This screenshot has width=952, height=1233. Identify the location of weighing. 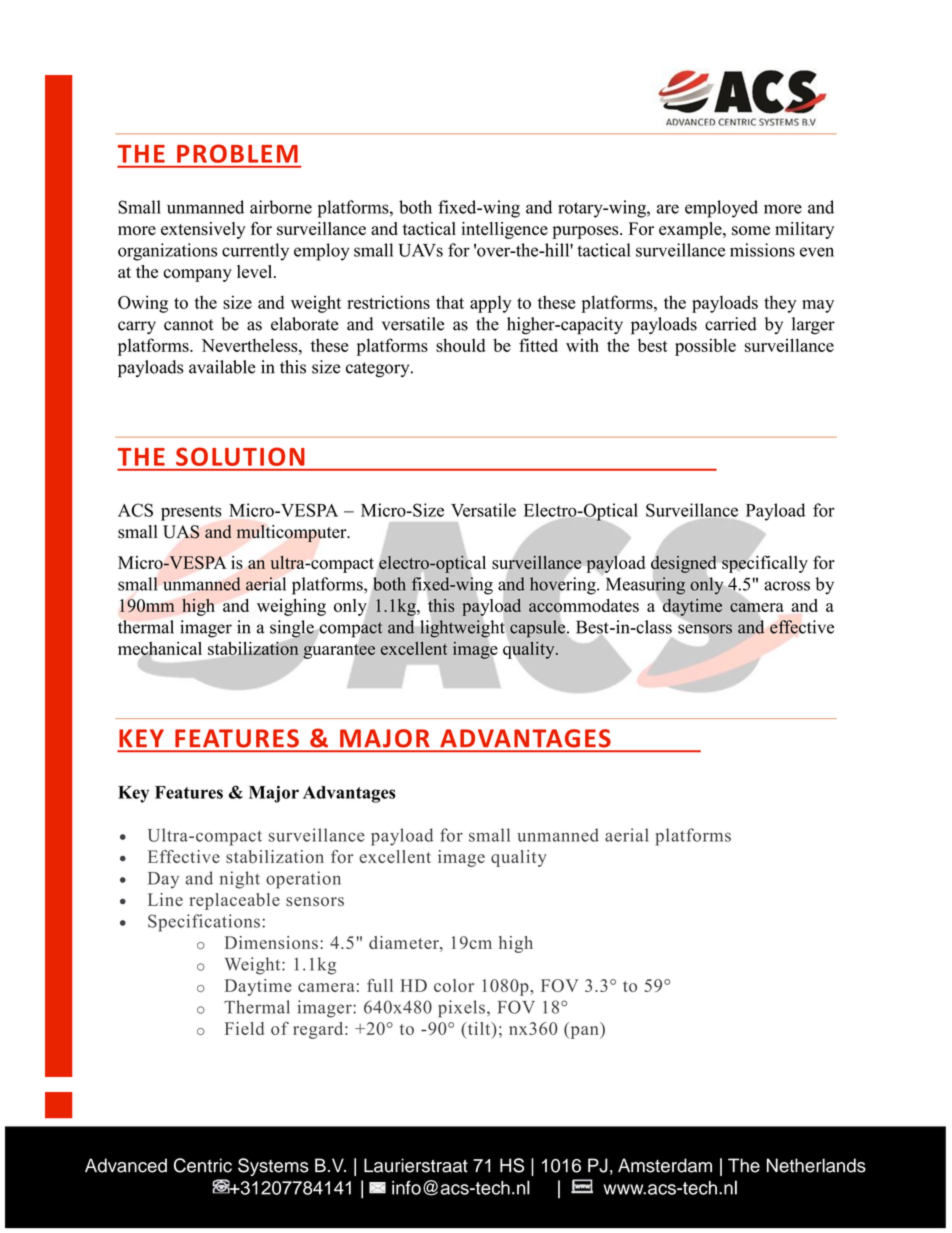
(291, 607).
